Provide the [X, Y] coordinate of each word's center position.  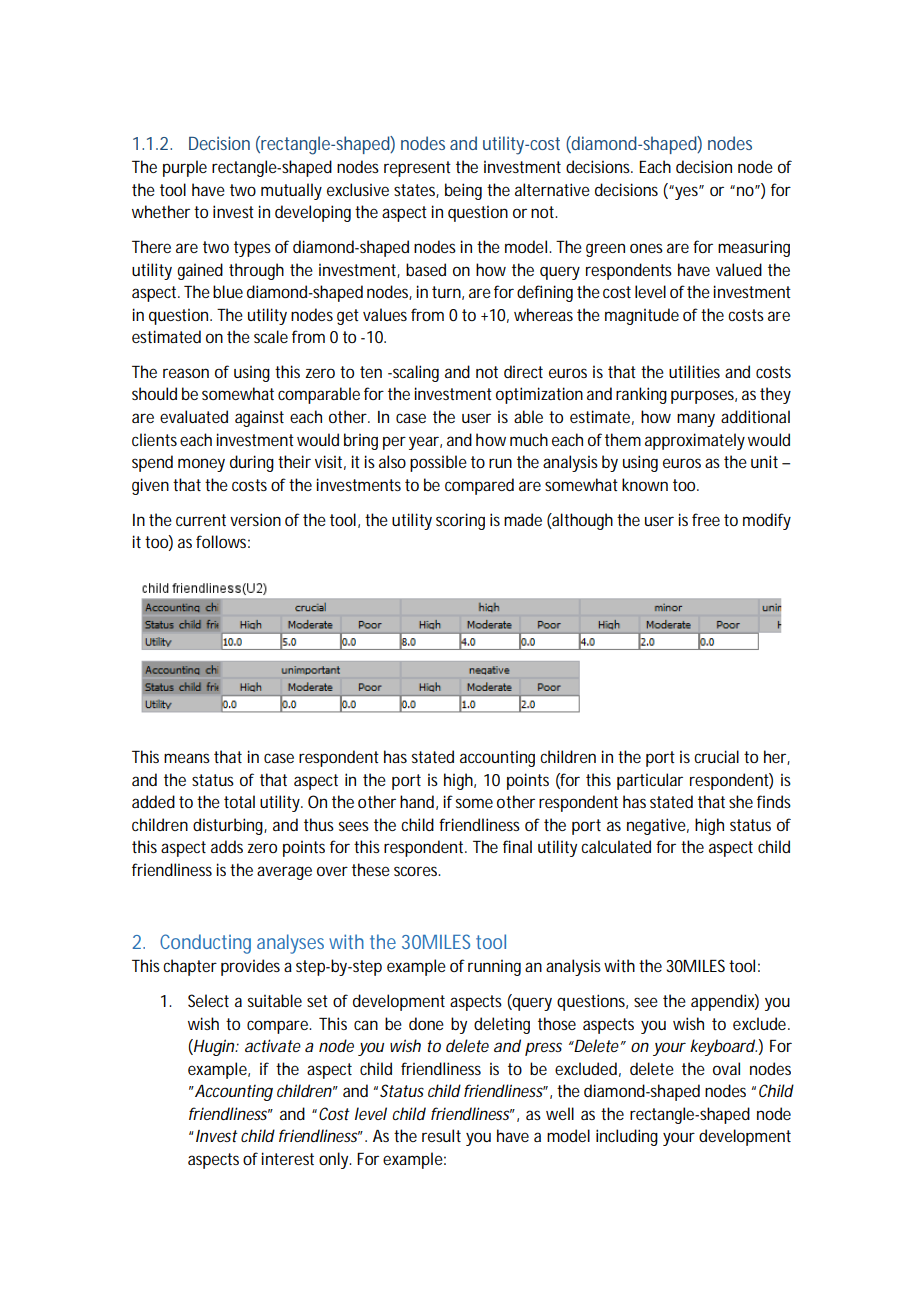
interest [288, 1158]
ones [646, 248]
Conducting [205, 944]
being [463, 191]
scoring [460, 521]
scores [417, 871]
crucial [716, 756]
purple [185, 168]
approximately [695, 441]
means [187, 758]
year [425, 443]
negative [658, 826]
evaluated [194, 416]
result [441, 1135]
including [627, 1137]
